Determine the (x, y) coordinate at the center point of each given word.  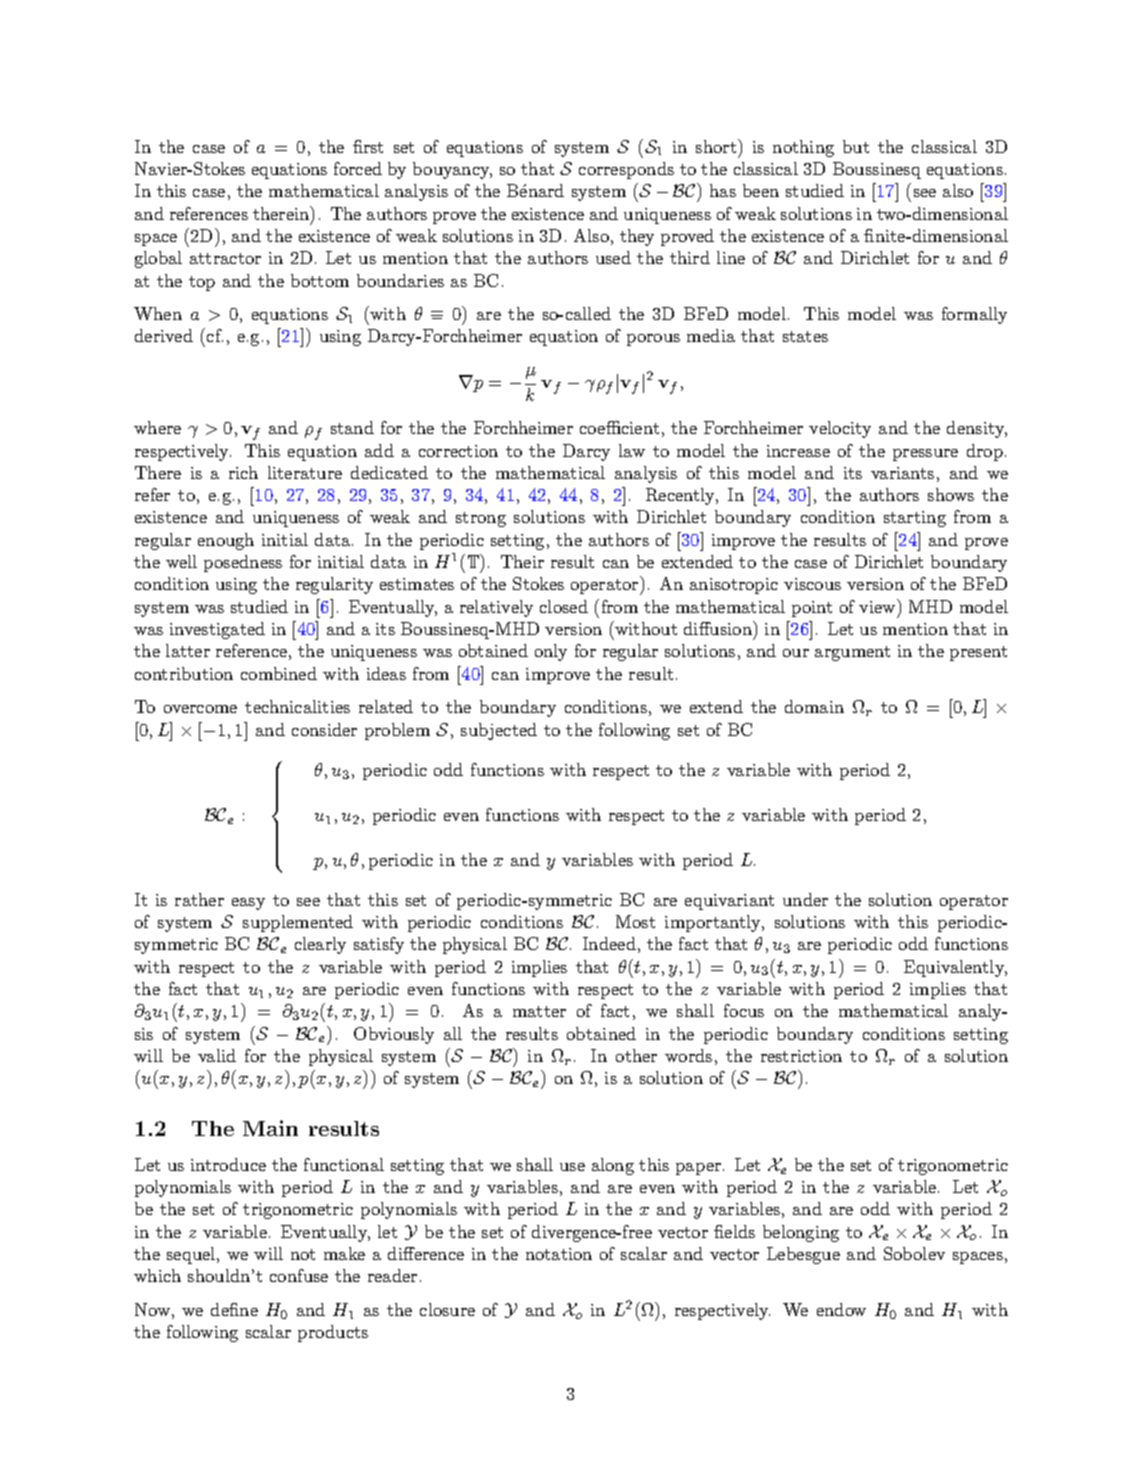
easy (248, 904)
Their (522, 561)
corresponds (626, 170)
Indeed (609, 943)
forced (358, 168)
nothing (803, 148)
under (805, 899)
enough (226, 541)
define (234, 1309)
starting (915, 519)
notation (559, 1254)
